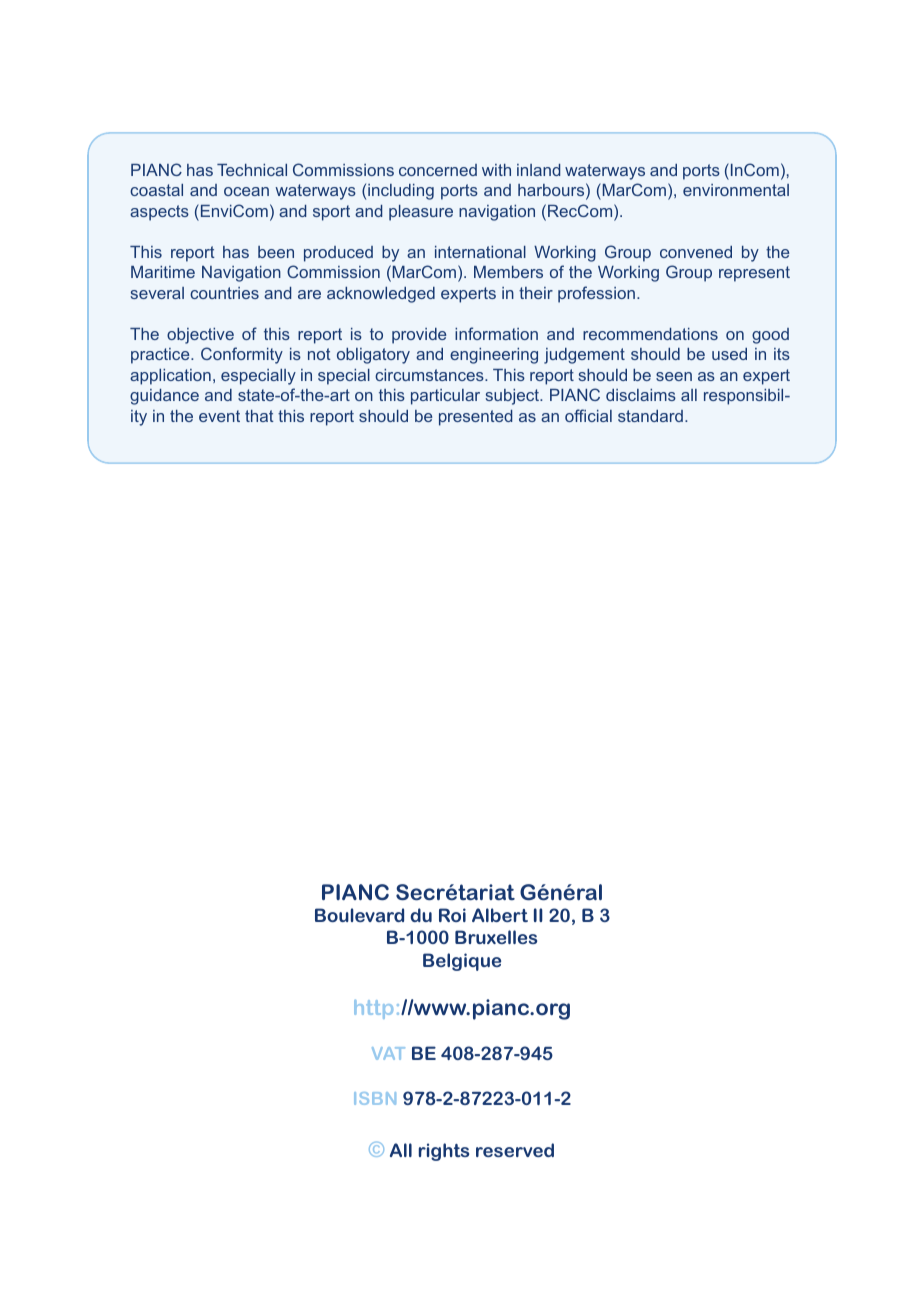 The image size is (924, 1308). What do you see at coordinates (219, 416) in the page?
I see `event` at bounding box center [219, 416].
